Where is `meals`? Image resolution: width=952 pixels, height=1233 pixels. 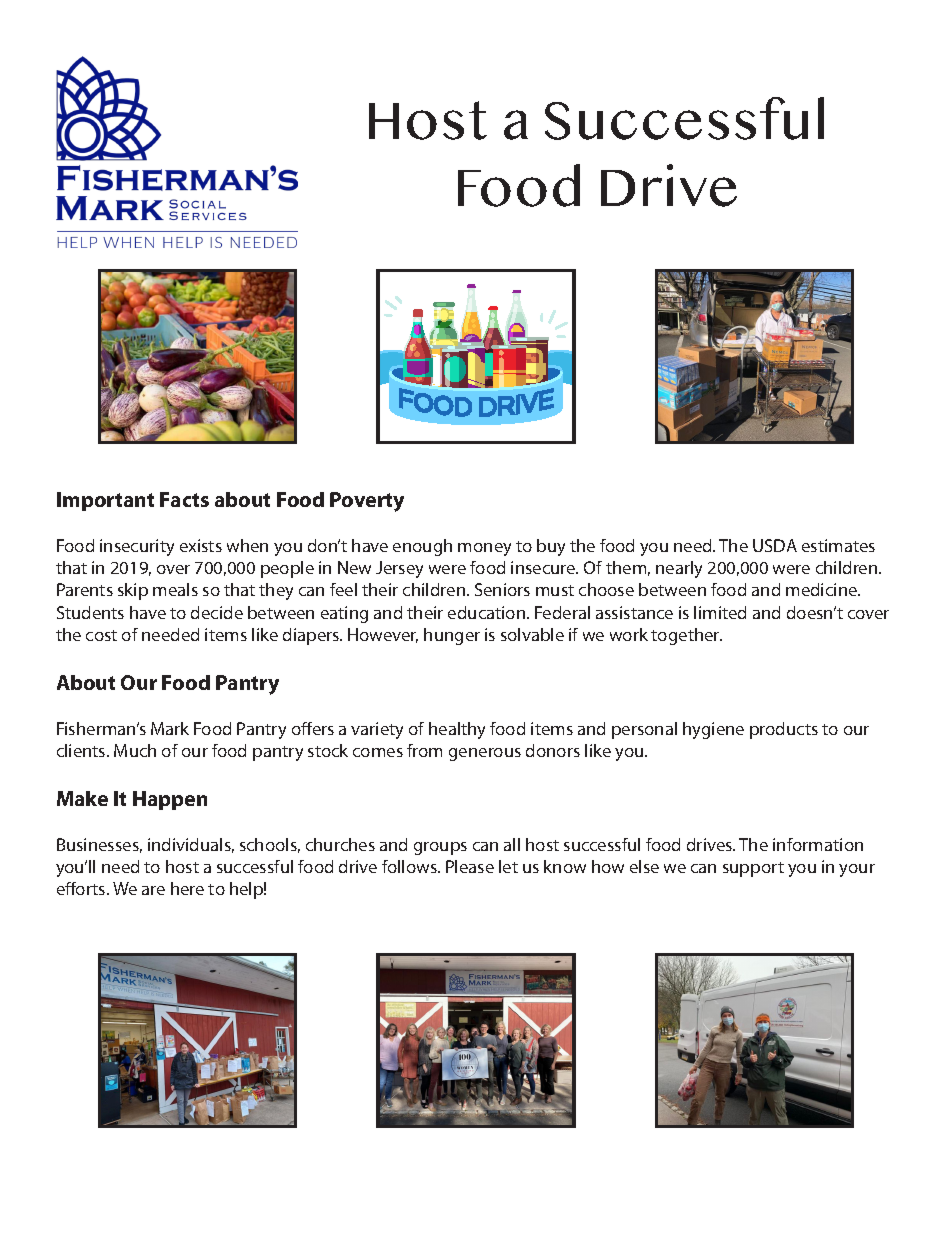
meals is located at coordinates (175, 589).
